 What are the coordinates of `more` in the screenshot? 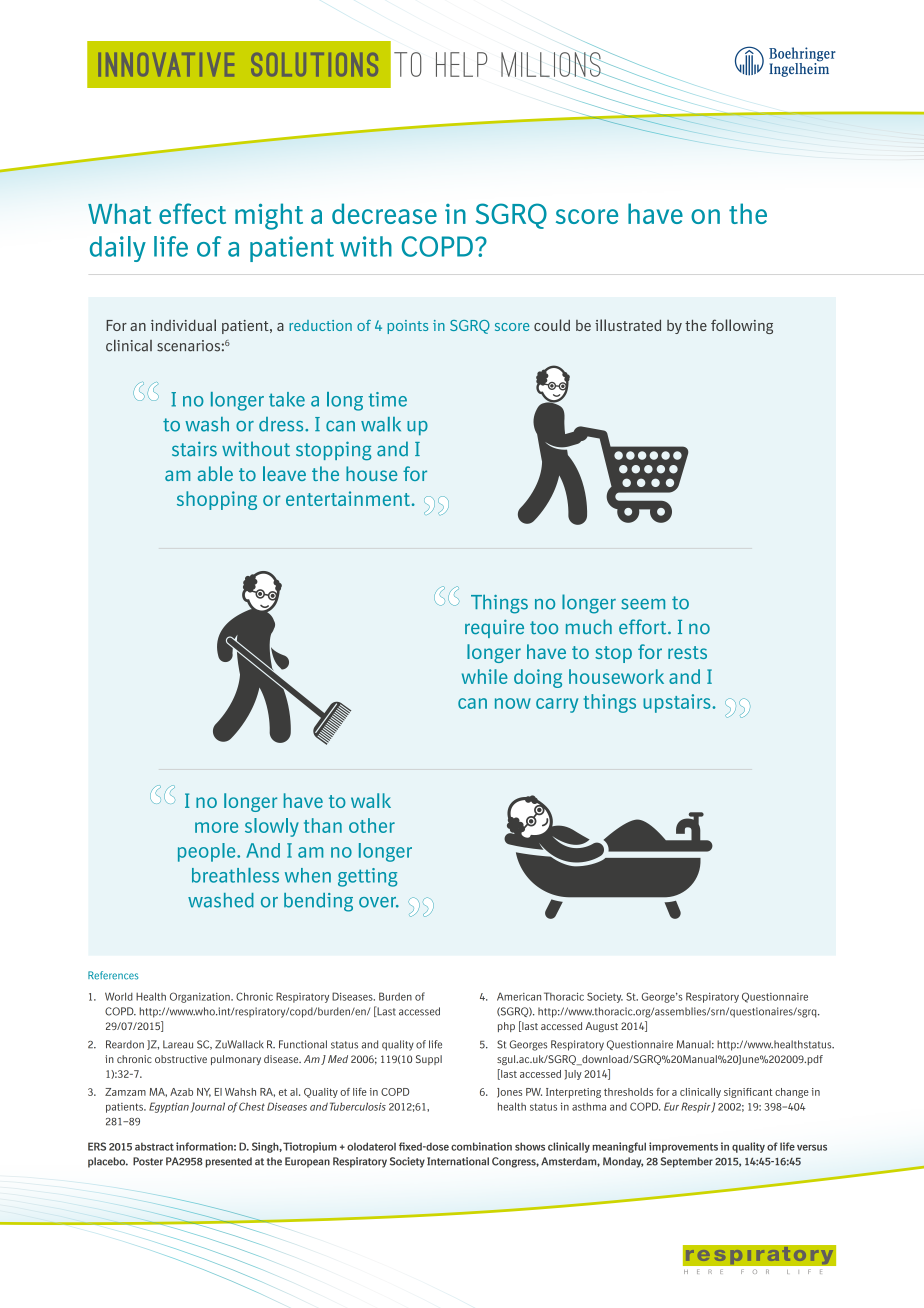 It's located at (216, 827).
